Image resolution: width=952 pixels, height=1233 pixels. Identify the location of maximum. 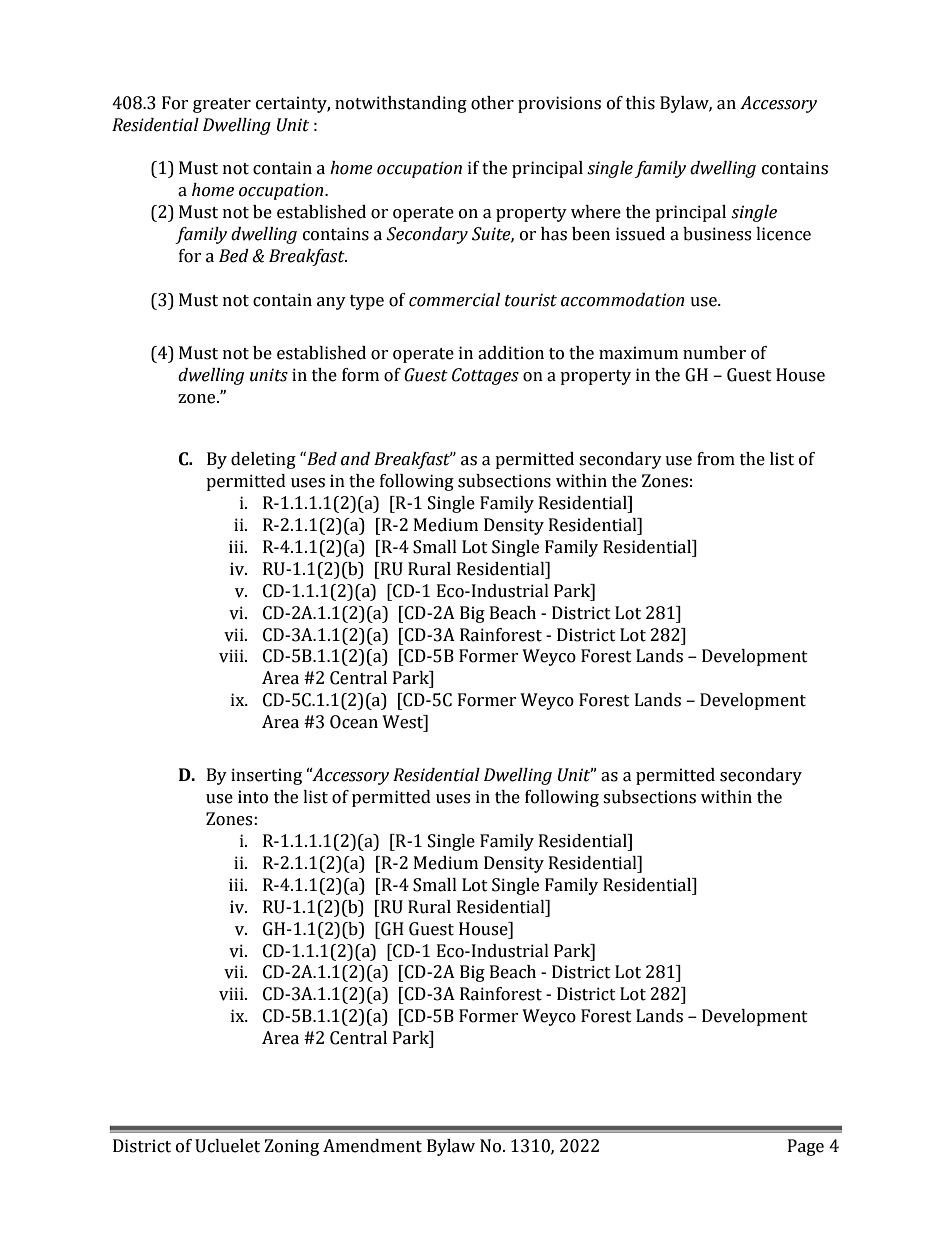
(638, 353).
